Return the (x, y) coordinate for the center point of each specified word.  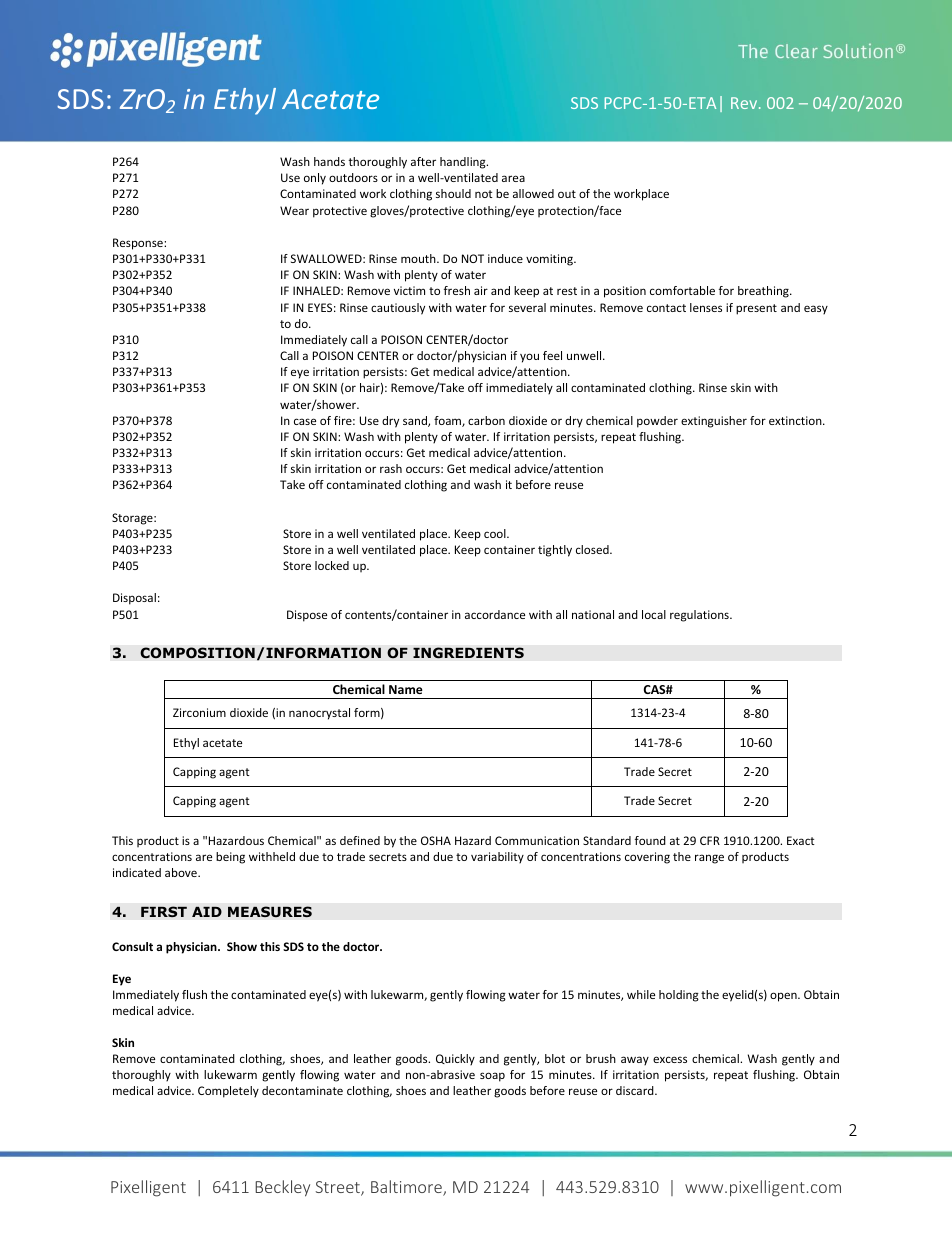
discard (636, 1090)
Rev (745, 103)
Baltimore (407, 1188)
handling (464, 163)
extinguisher (714, 422)
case (305, 421)
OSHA (436, 840)
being (230, 858)
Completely (228, 1092)
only (315, 179)
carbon (486, 420)
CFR (710, 840)
